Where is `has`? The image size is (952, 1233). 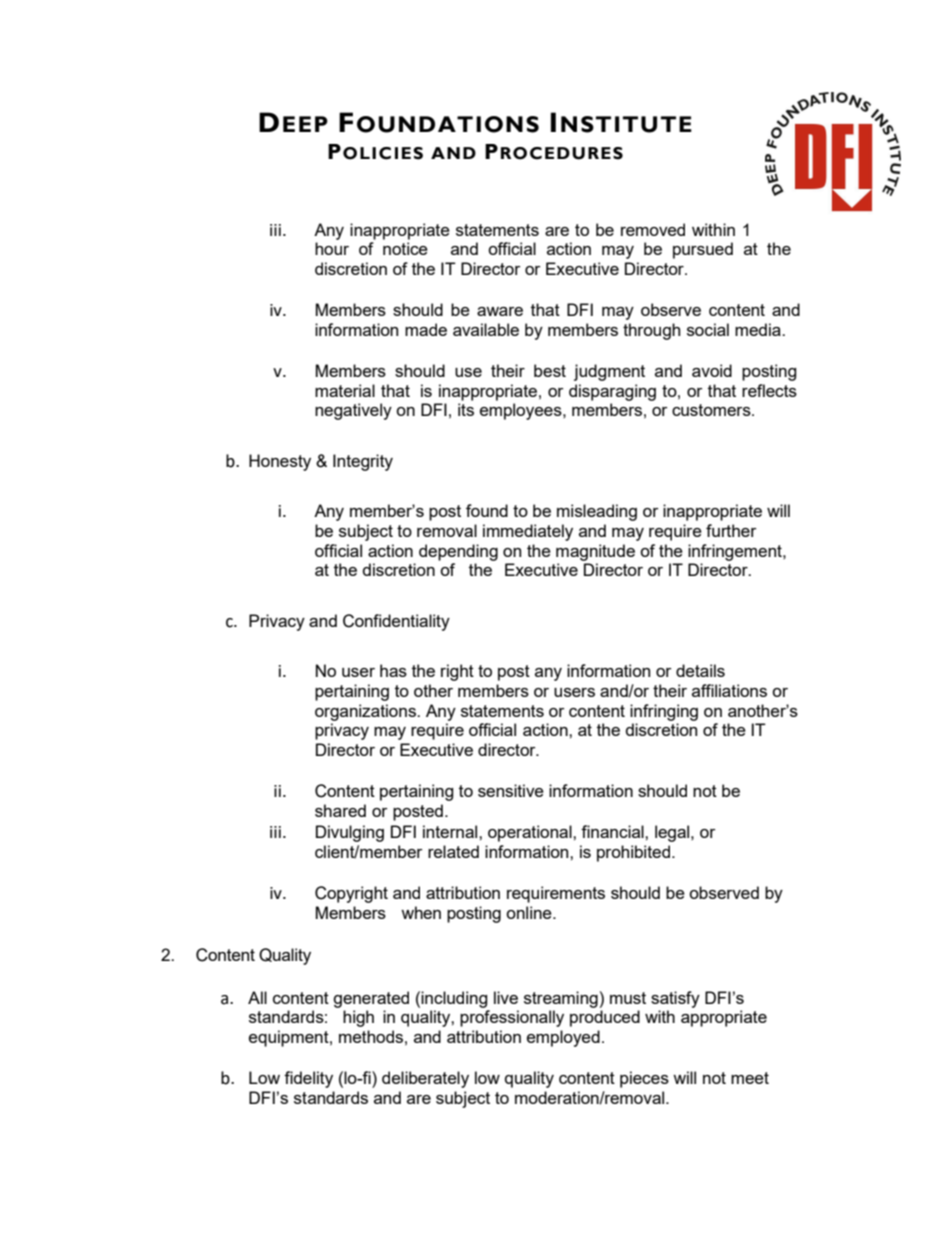
has is located at coordinates (393, 670).
